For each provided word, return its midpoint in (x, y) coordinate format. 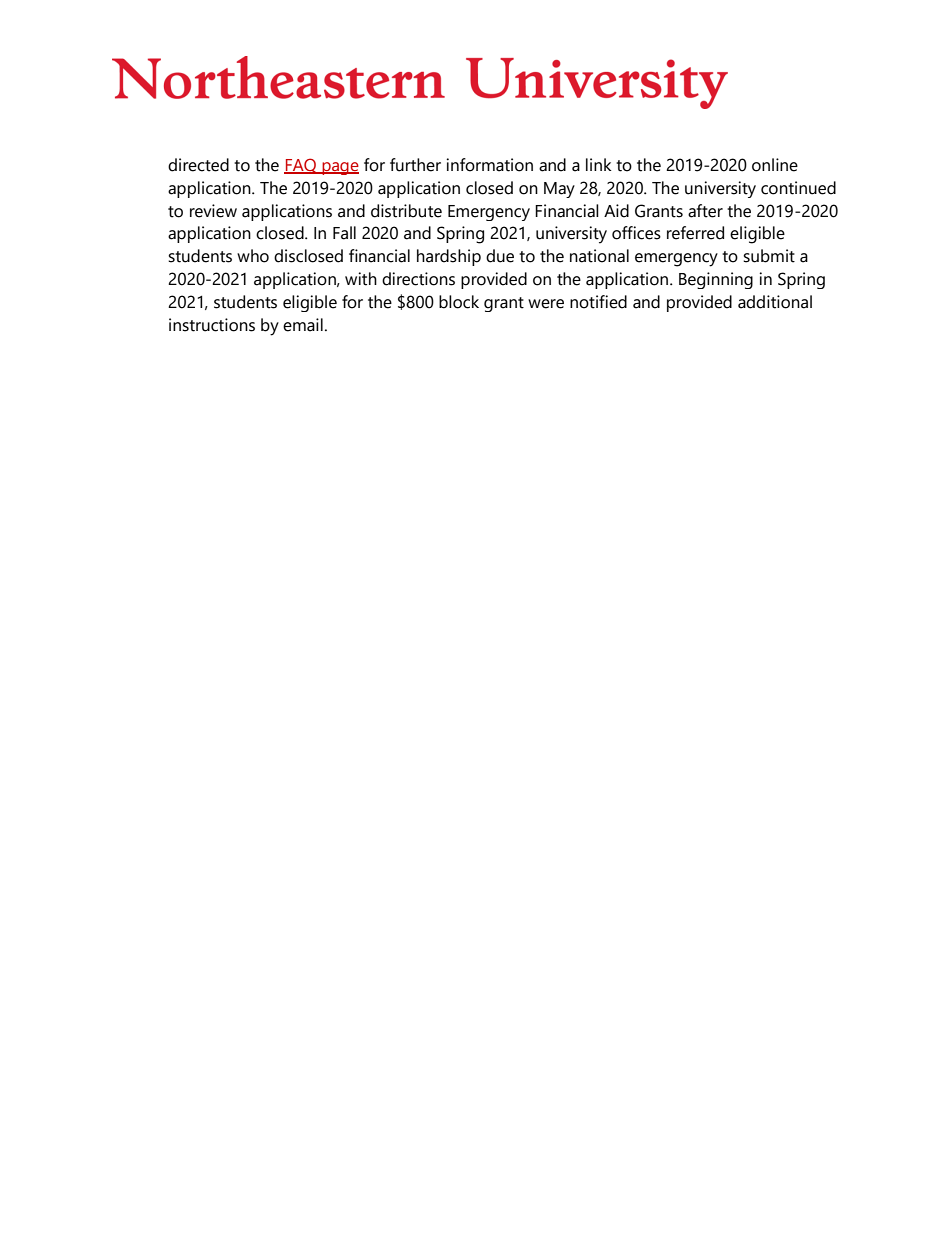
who (253, 256)
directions (418, 279)
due (500, 256)
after (705, 211)
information (489, 165)
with (361, 279)
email (303, 325)
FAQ (301, 166)
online (775, 165)
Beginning (716, 280)
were (546, 304)
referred (695, 233)
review (213, 211)
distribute (406, 211)
